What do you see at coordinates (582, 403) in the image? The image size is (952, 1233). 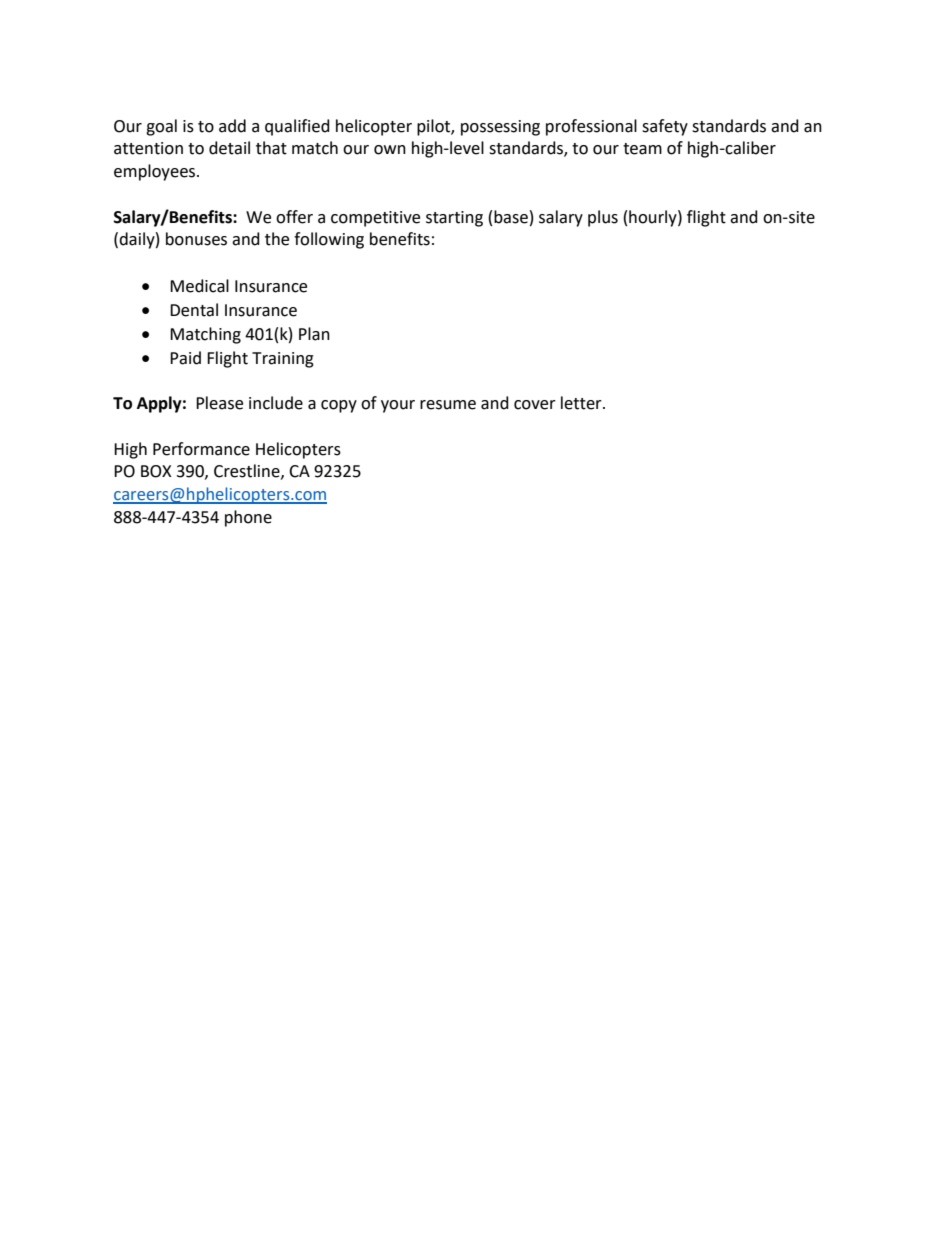 I see `letter` at bounding box center [582, 403].
